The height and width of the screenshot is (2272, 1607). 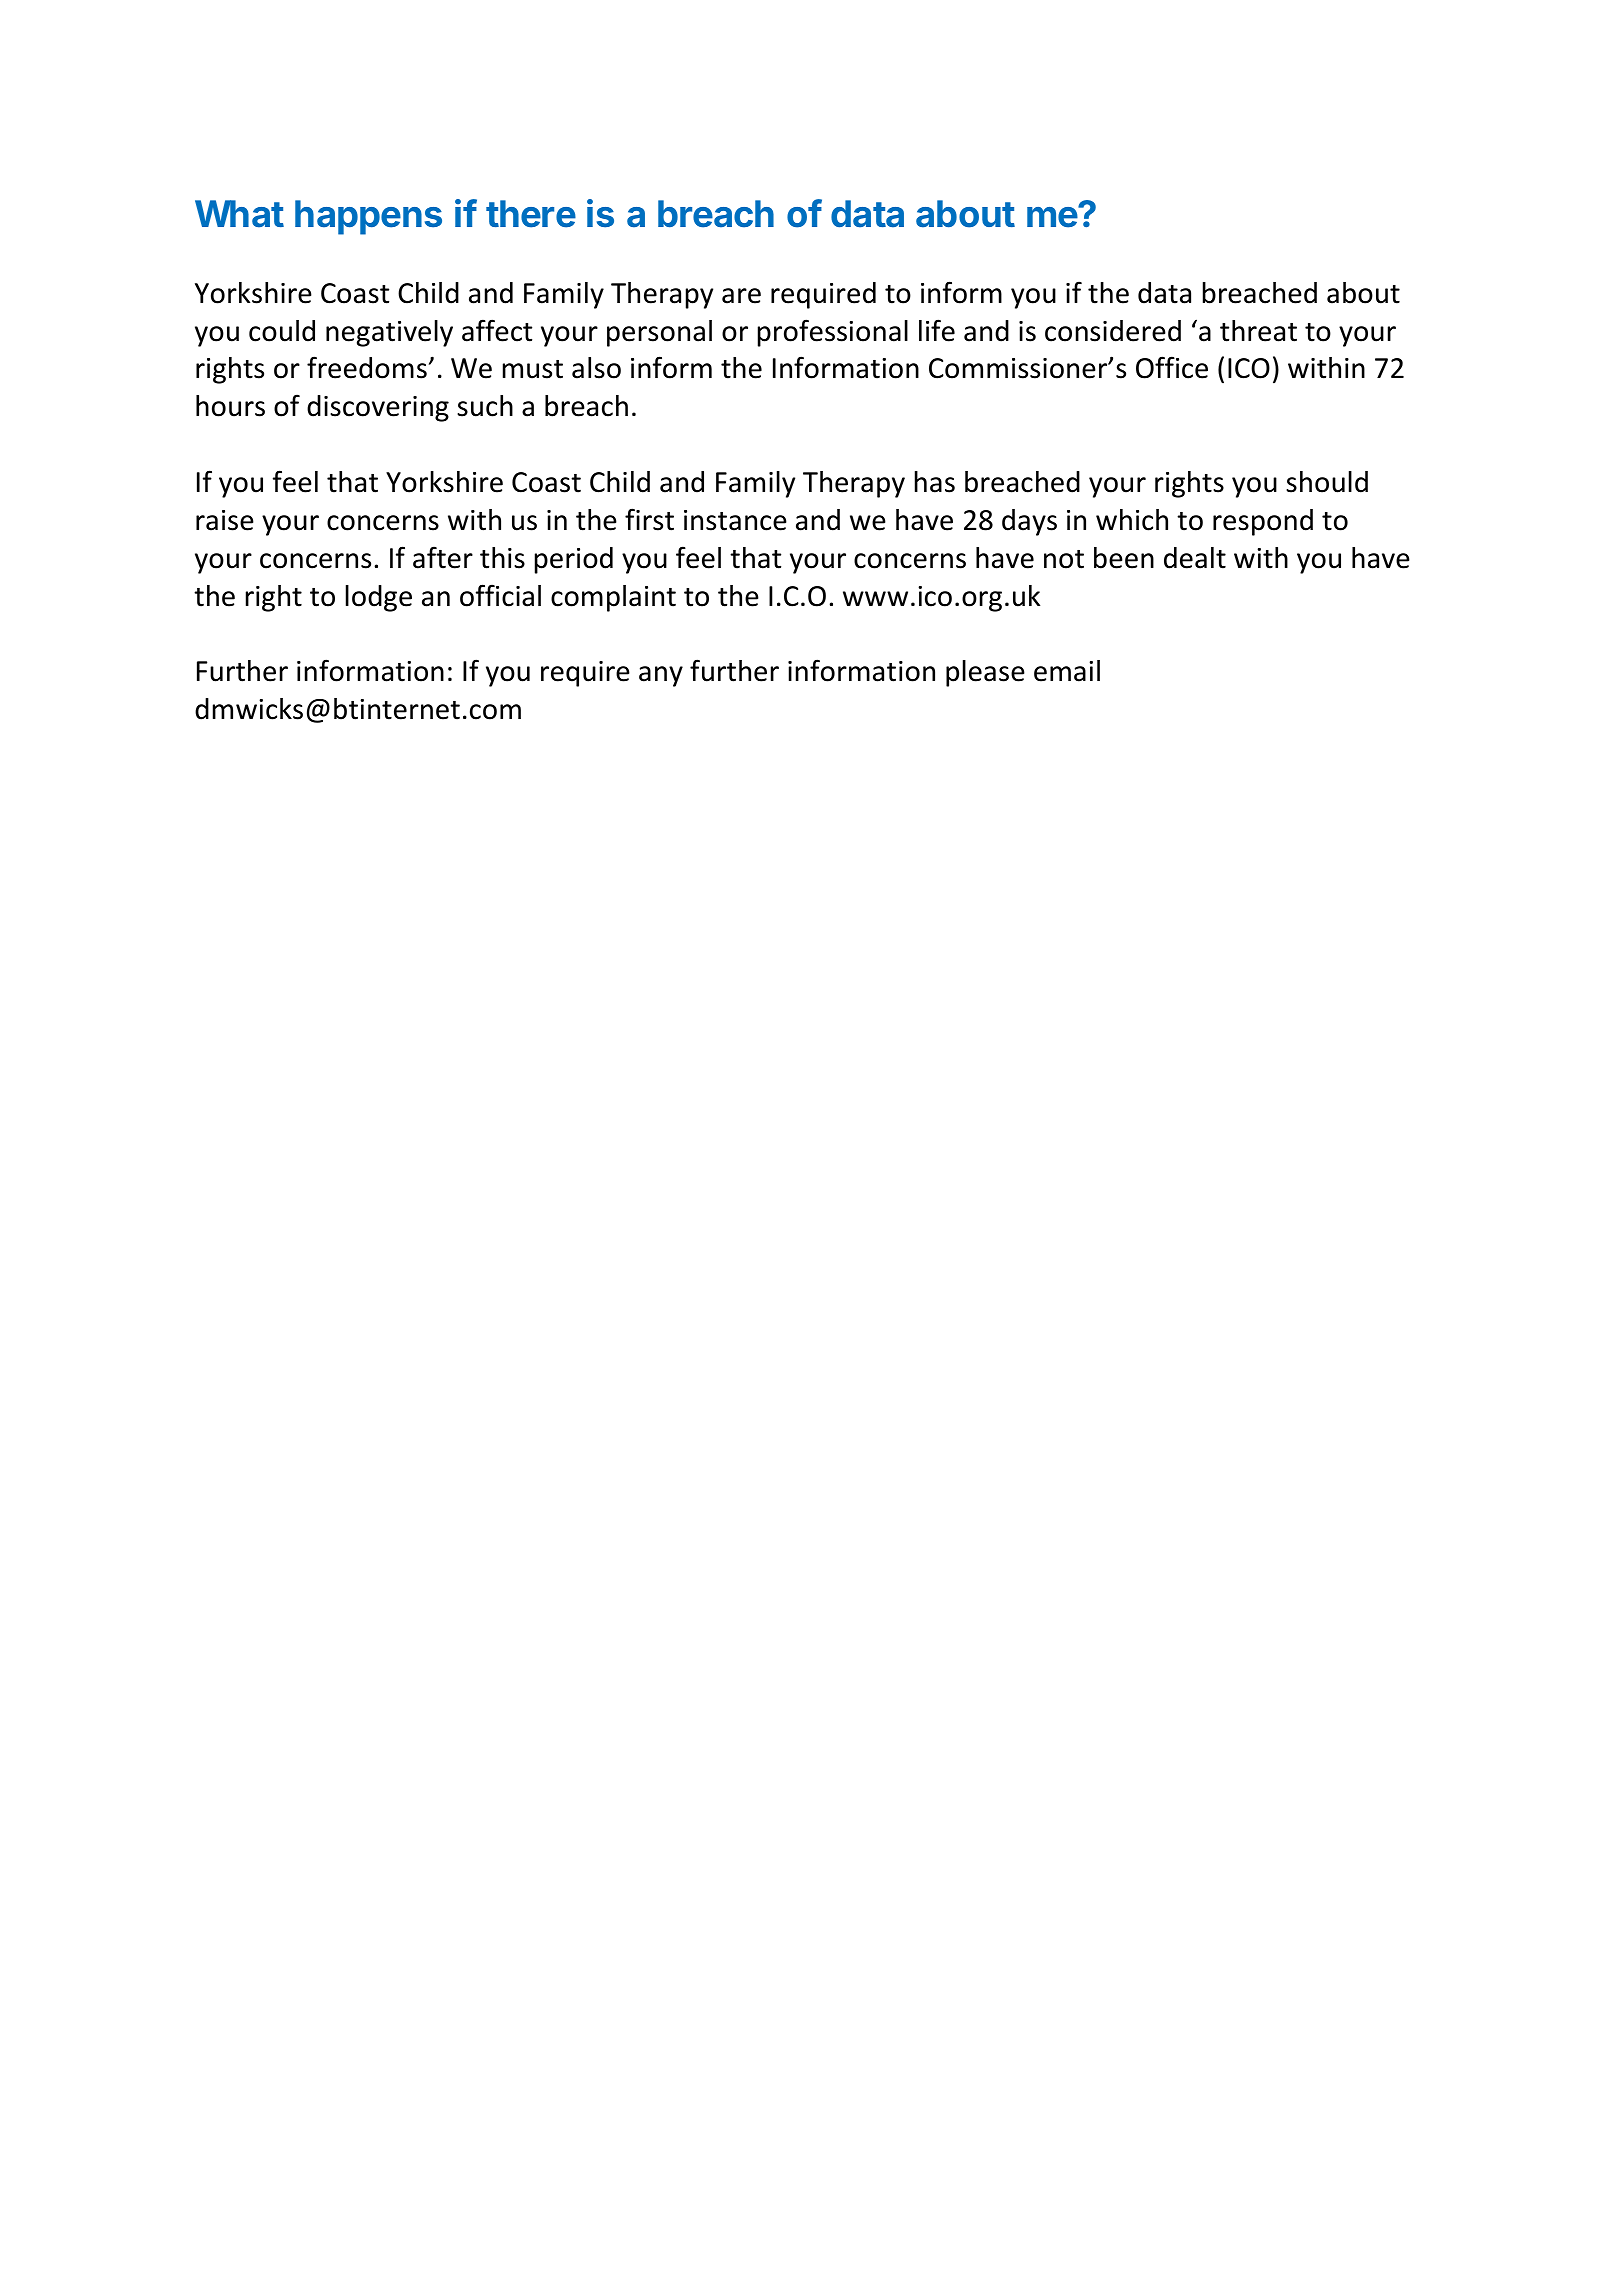 I want to click on has, so click(x=935, y=482).
